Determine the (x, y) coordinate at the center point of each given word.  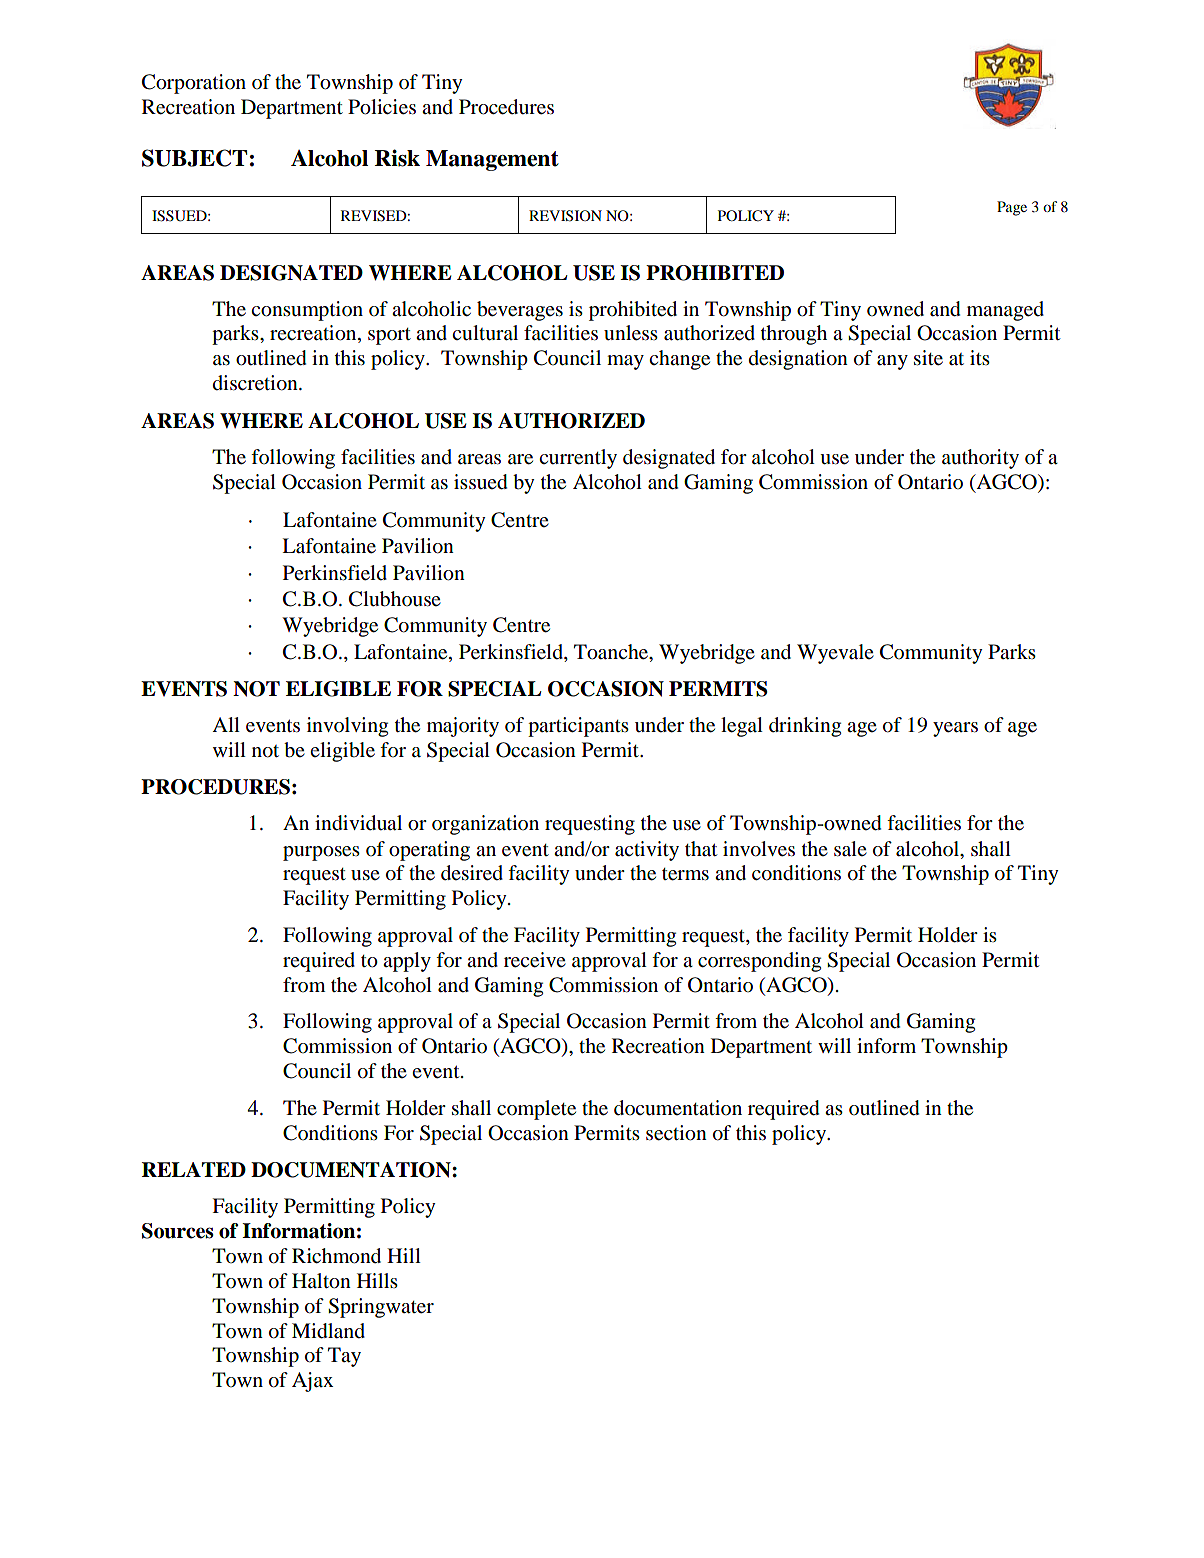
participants (578, 727)
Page (1012, 208)
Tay (344, 1357)
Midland (328, 1331)
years (955, 729)
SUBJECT (194, 158)
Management (492, 160)
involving (347, 727)
